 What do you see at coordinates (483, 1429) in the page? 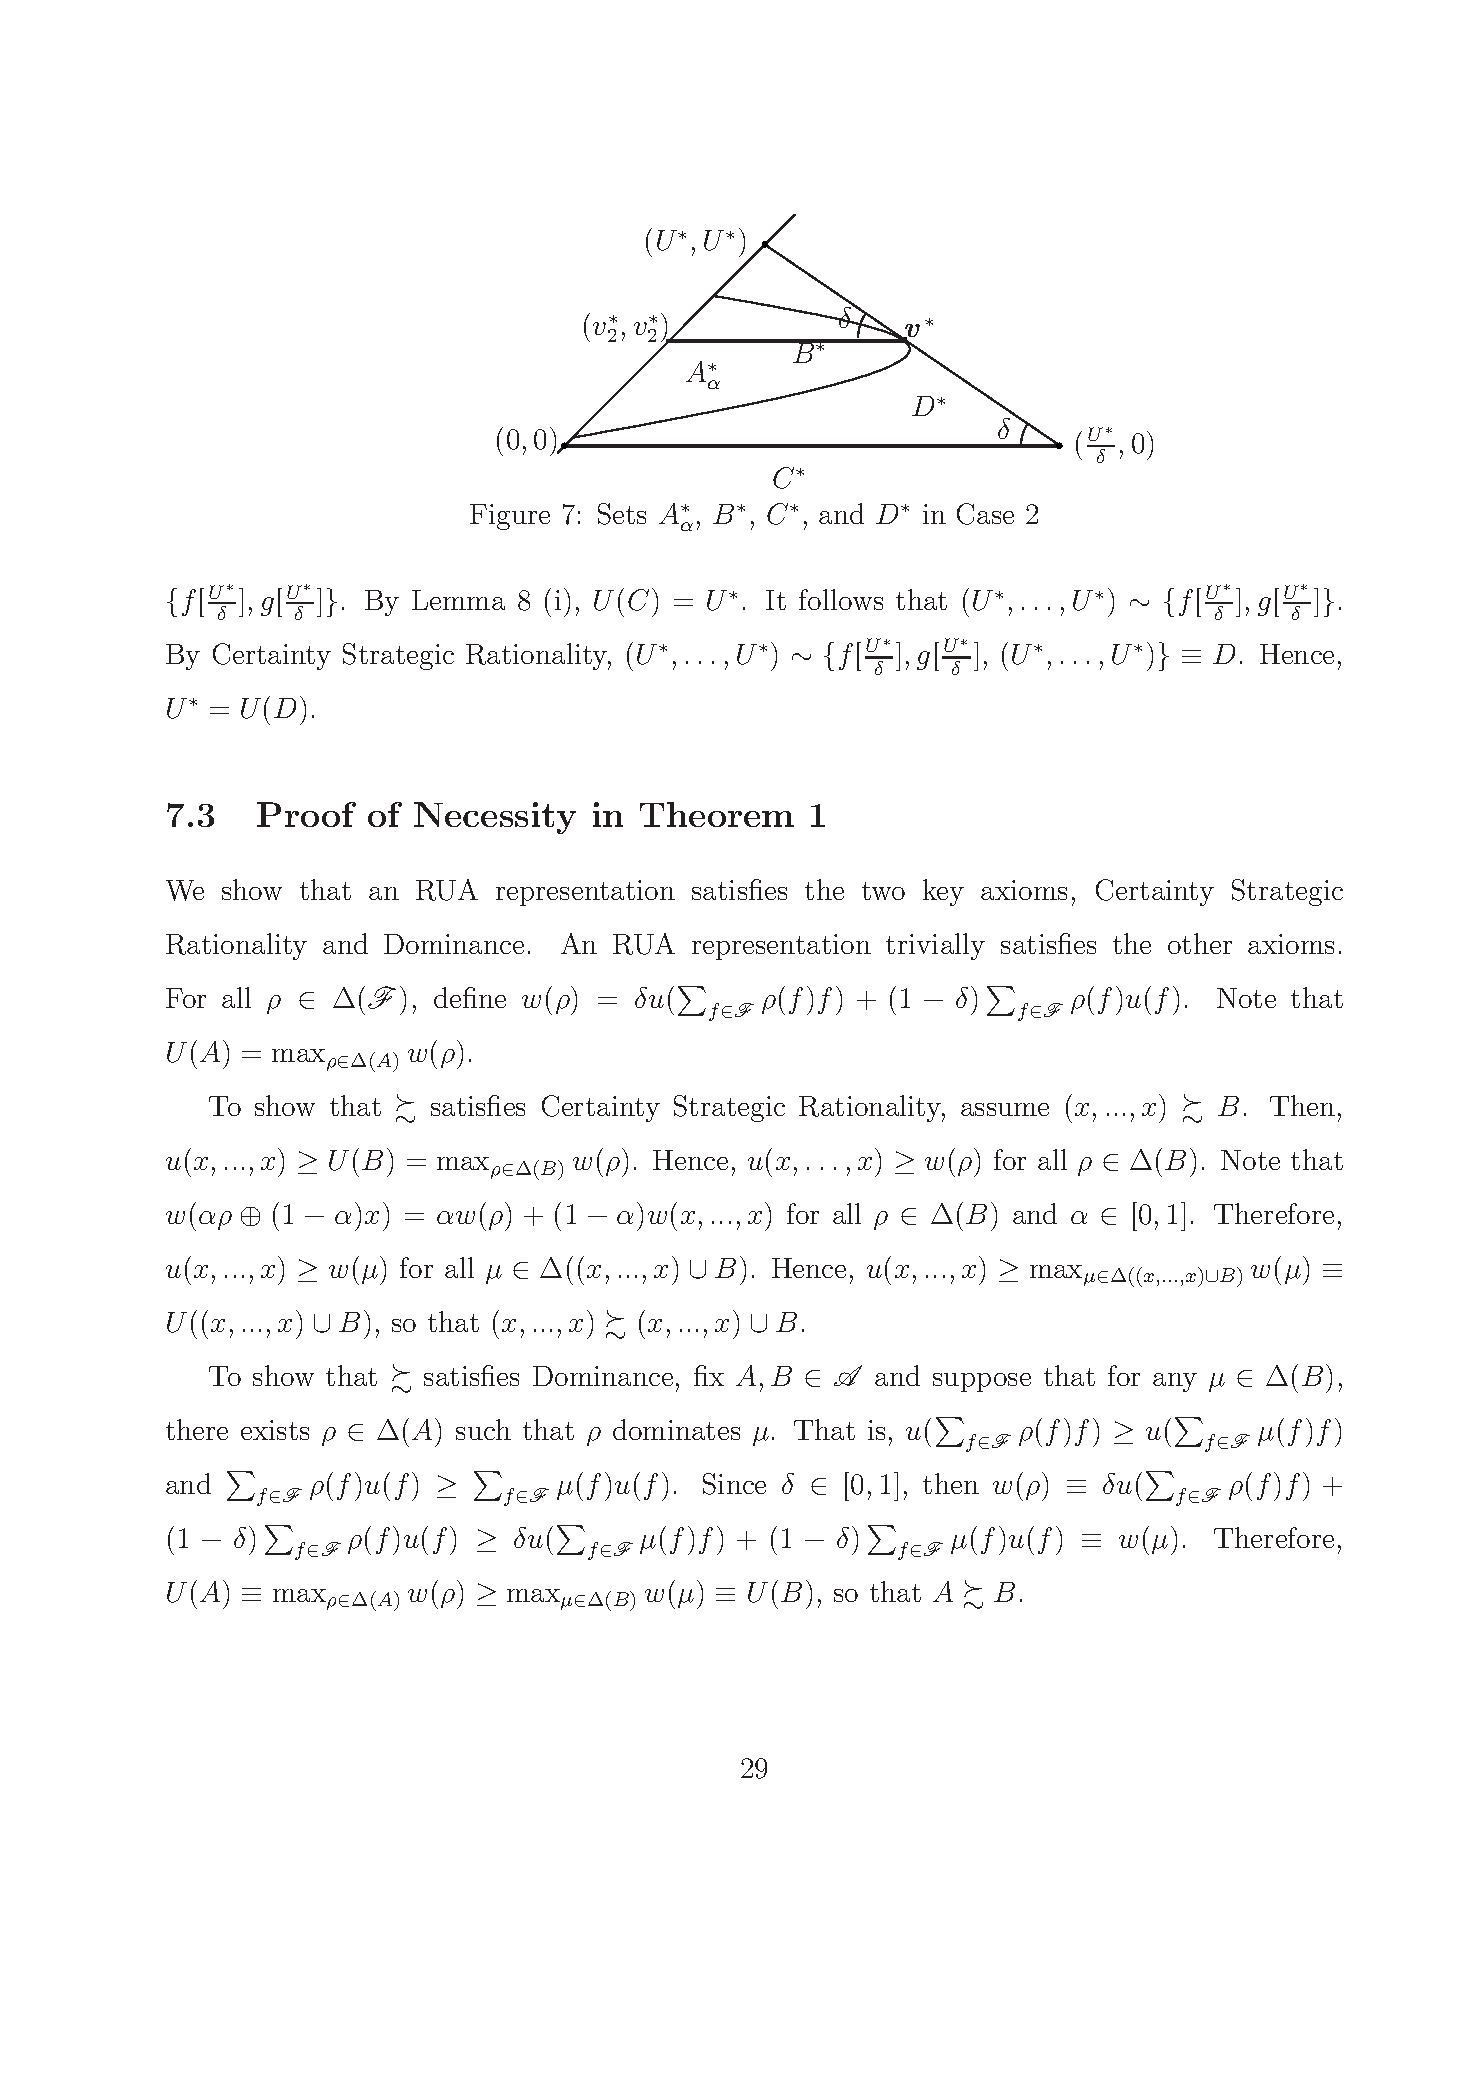
I see `such` at bounding box center [483, 1429].
